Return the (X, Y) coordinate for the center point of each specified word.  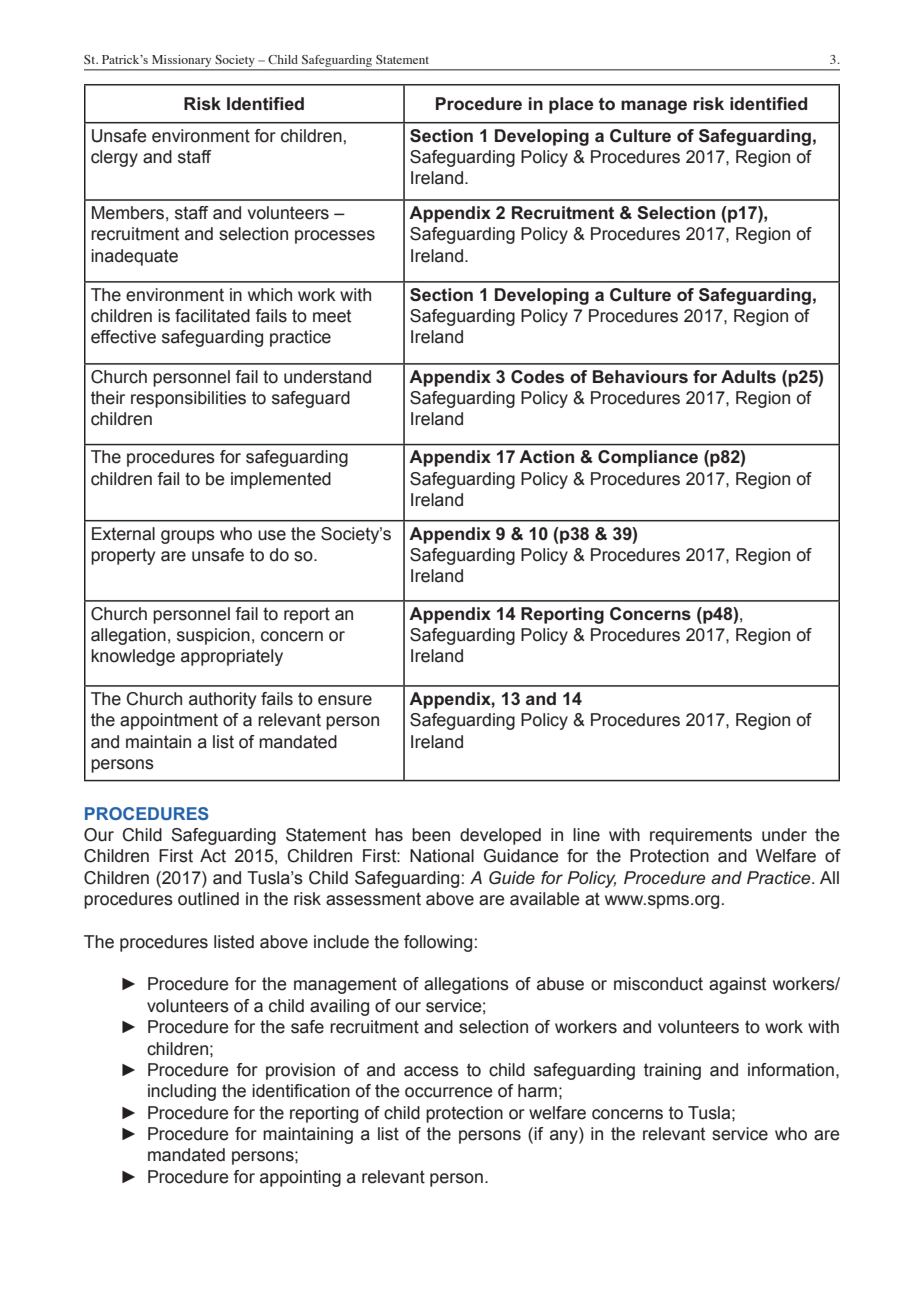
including (182, 1092)
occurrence (449, 1092)
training (672, 1071)
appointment (169, 721)
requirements (701, 836)
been (431, 835)
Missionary (181, 61)
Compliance (648, 458)
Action (546, 456)
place (571, 105)
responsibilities (188, 399)
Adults (748, 376)
